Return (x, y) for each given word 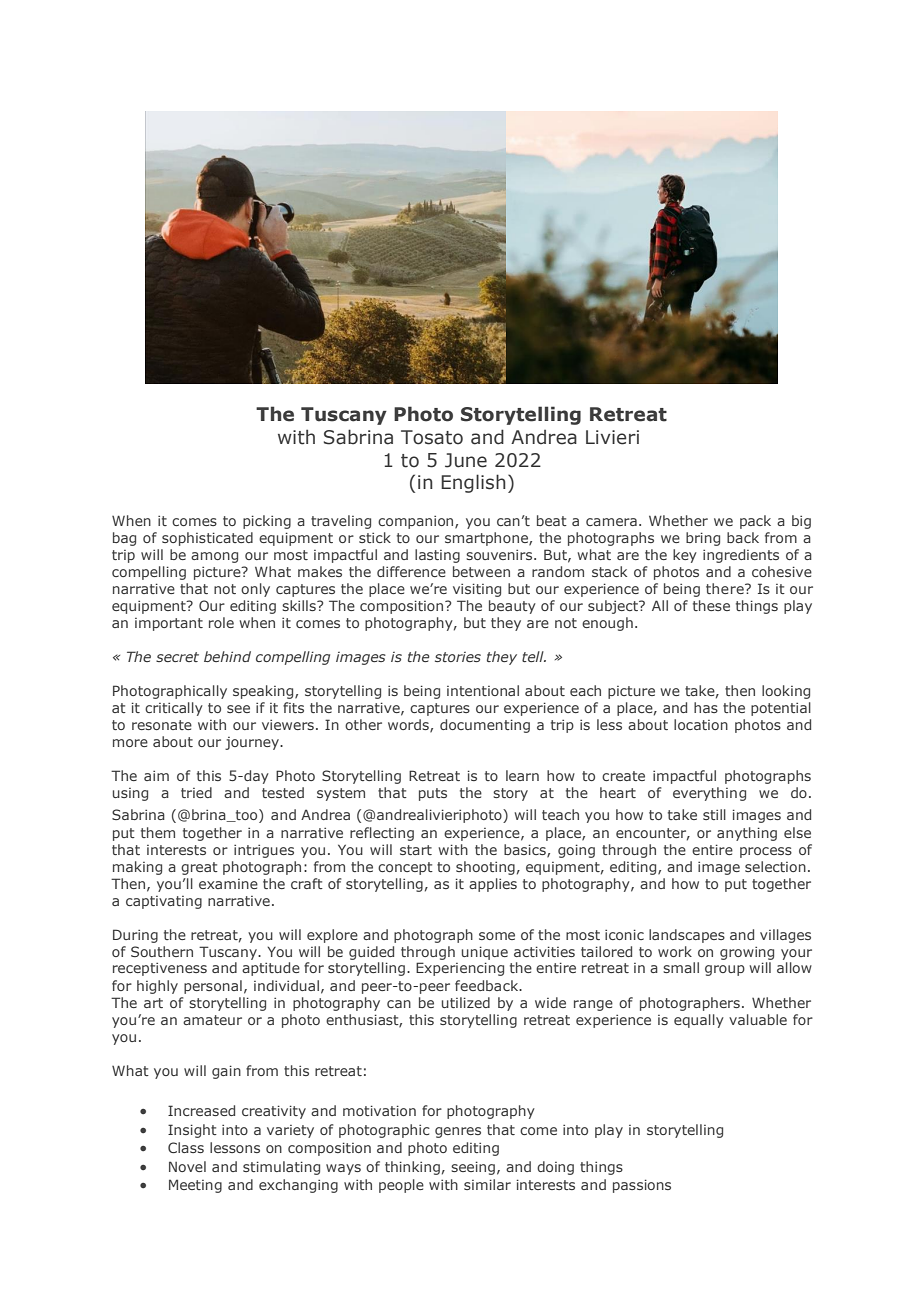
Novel (187, 1166)
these (711, 605)
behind (227, 656)
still (714, 814)
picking (267, 522)
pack (755, 522)
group (725, 970)
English (473, 483)
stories (458, 657)
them (158, 832)
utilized (466, 1002)
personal (213, 987)
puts (433, 794)
